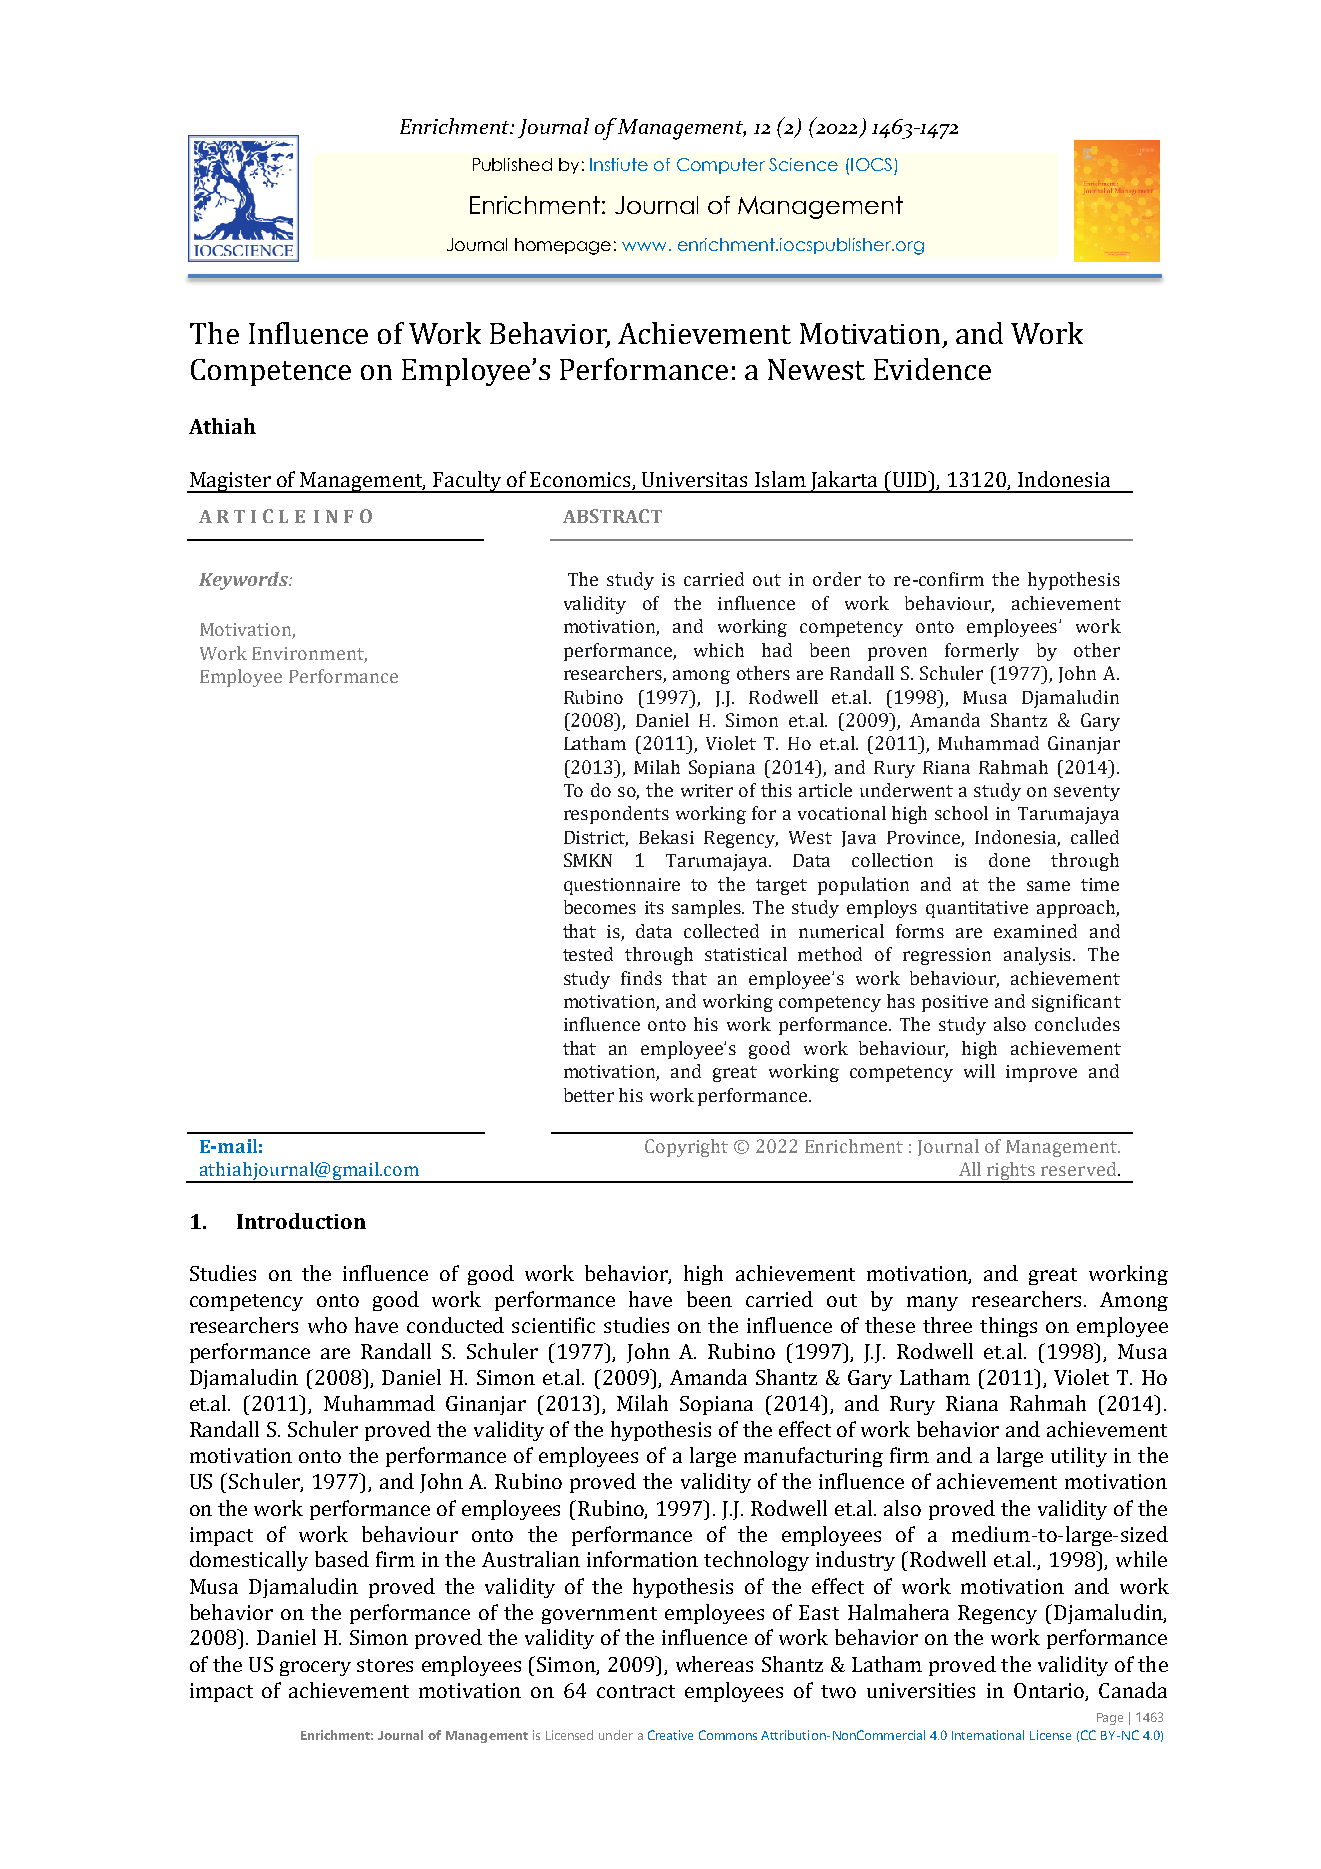 This page has height=1869, width=1321. I want to click on Evidence, so click(932, 369).
